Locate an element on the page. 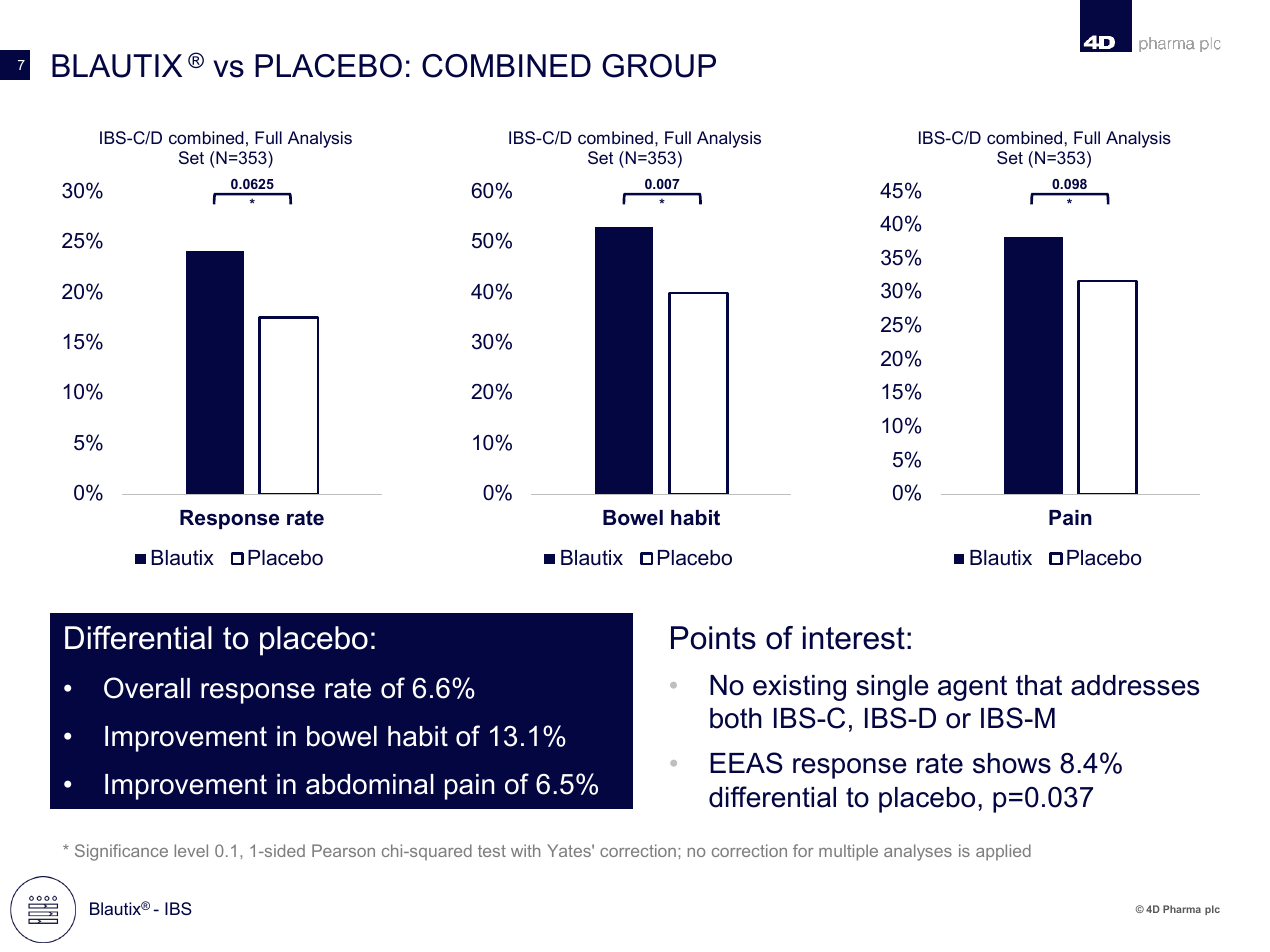  Points is located at coordinates (713, 638).
